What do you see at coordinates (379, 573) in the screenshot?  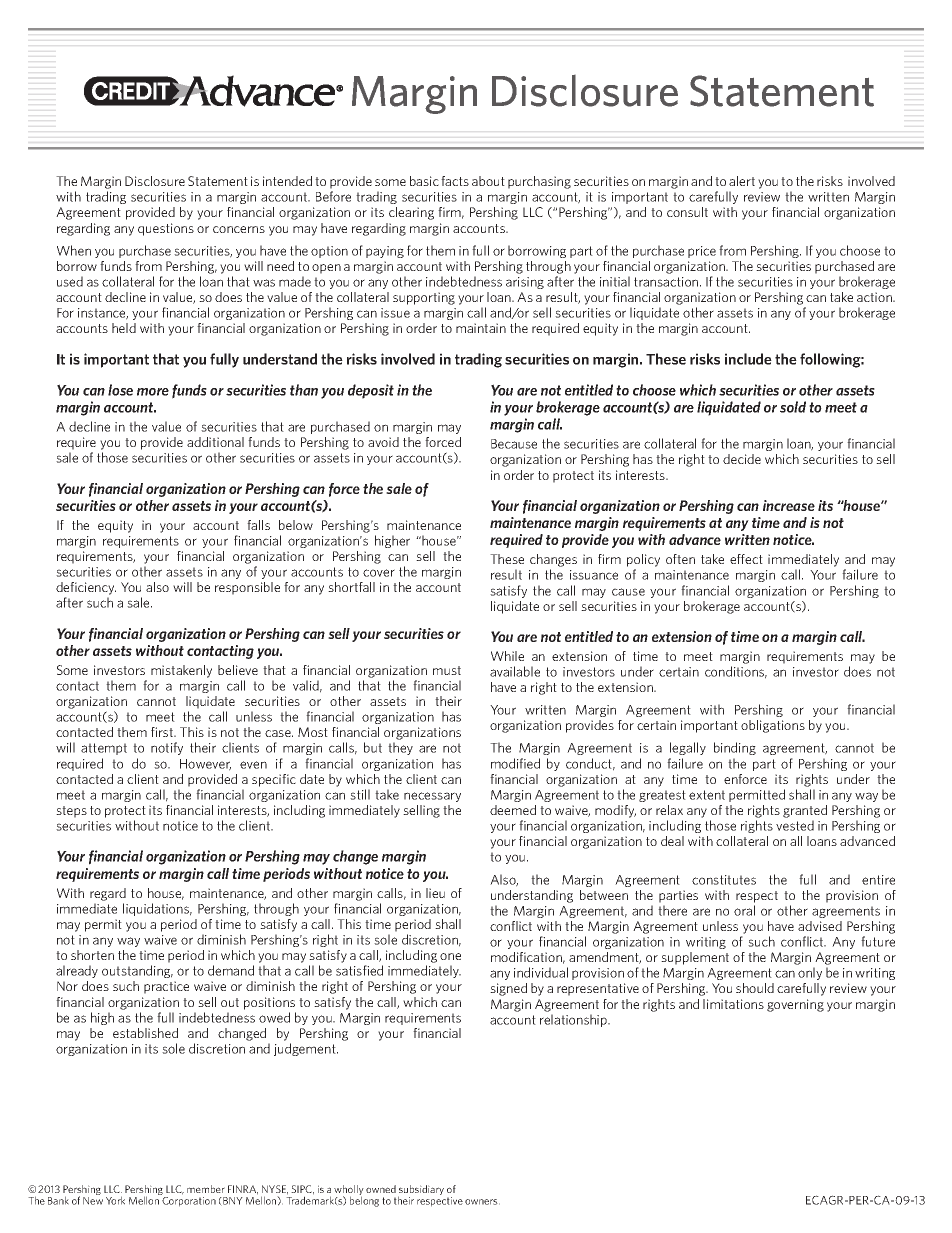 I see `cover` at bounding box center [379, 573].
